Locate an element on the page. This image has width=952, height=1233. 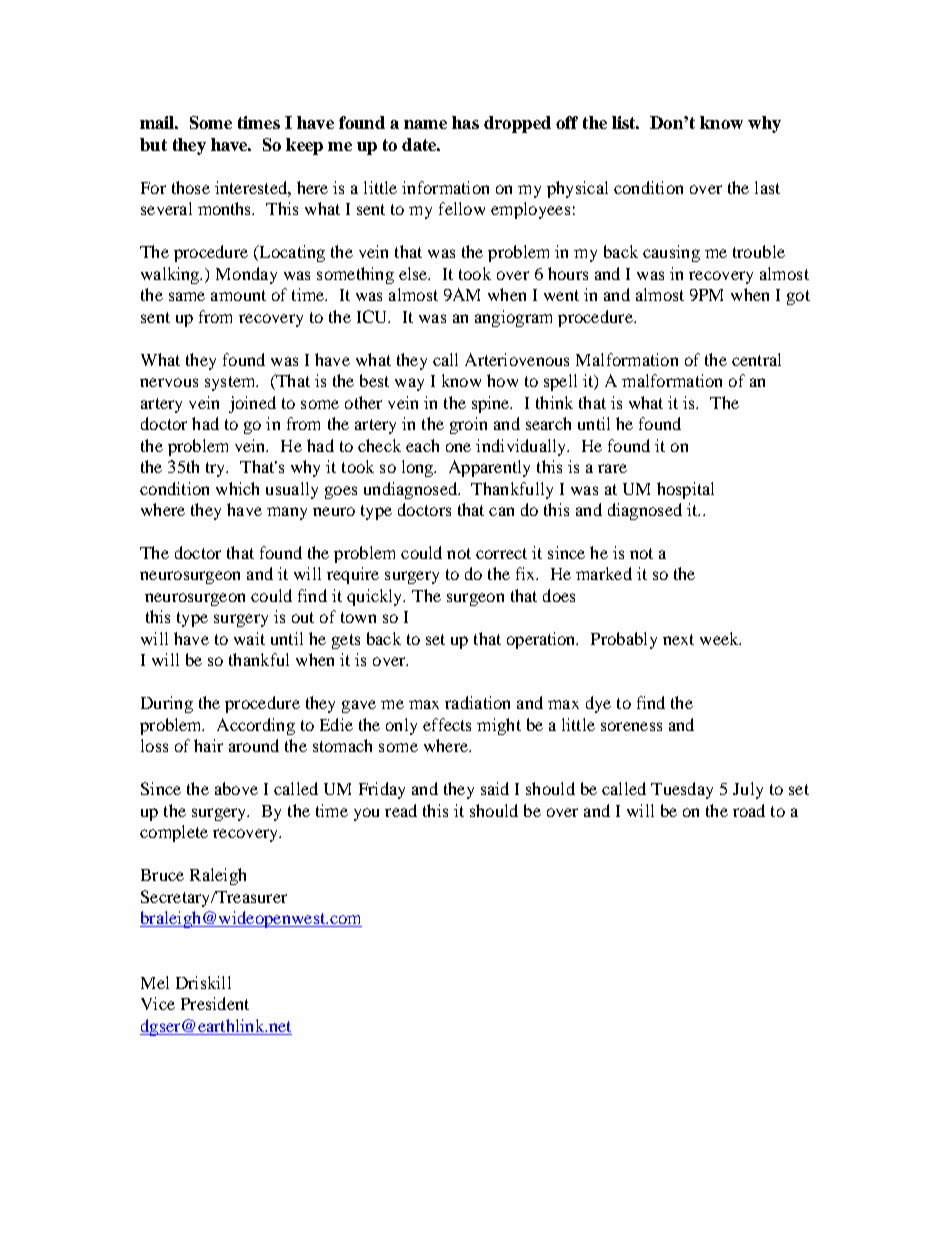
many is located at coordinates (287, 513).
